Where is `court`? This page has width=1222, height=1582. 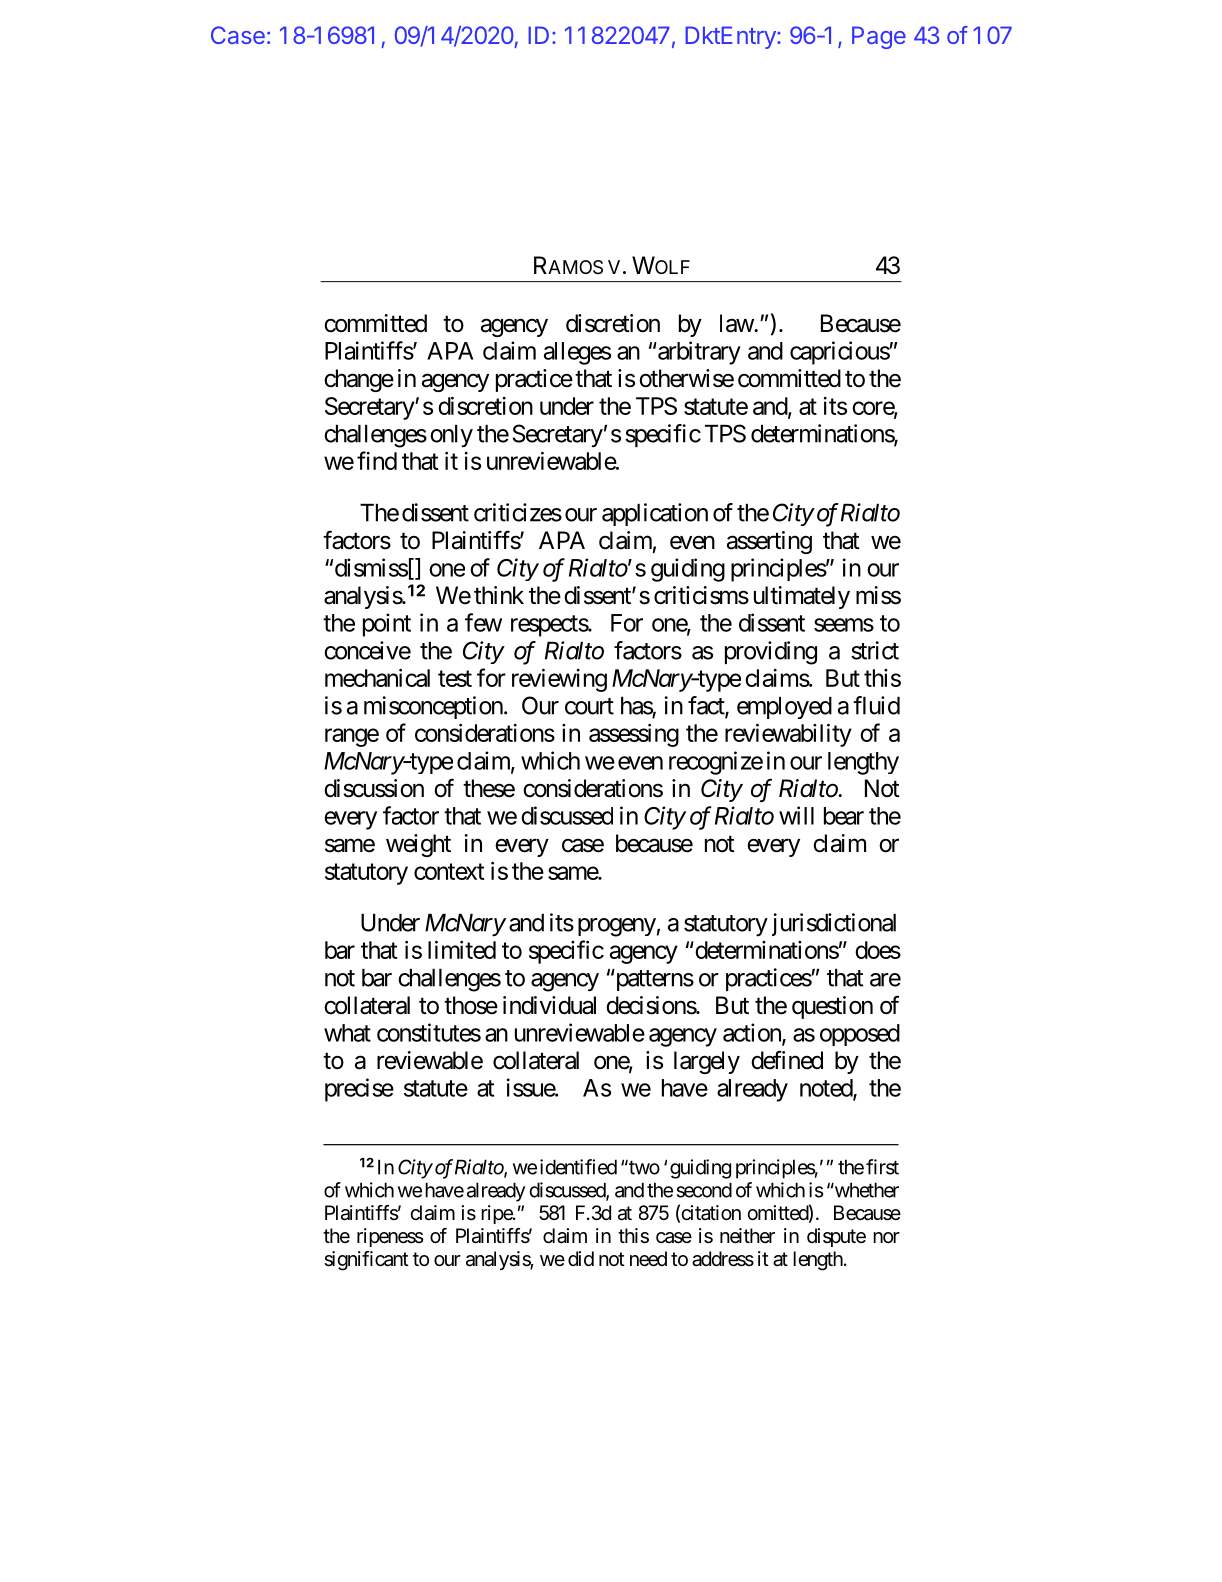
court is located at coordinates (589, 706).
